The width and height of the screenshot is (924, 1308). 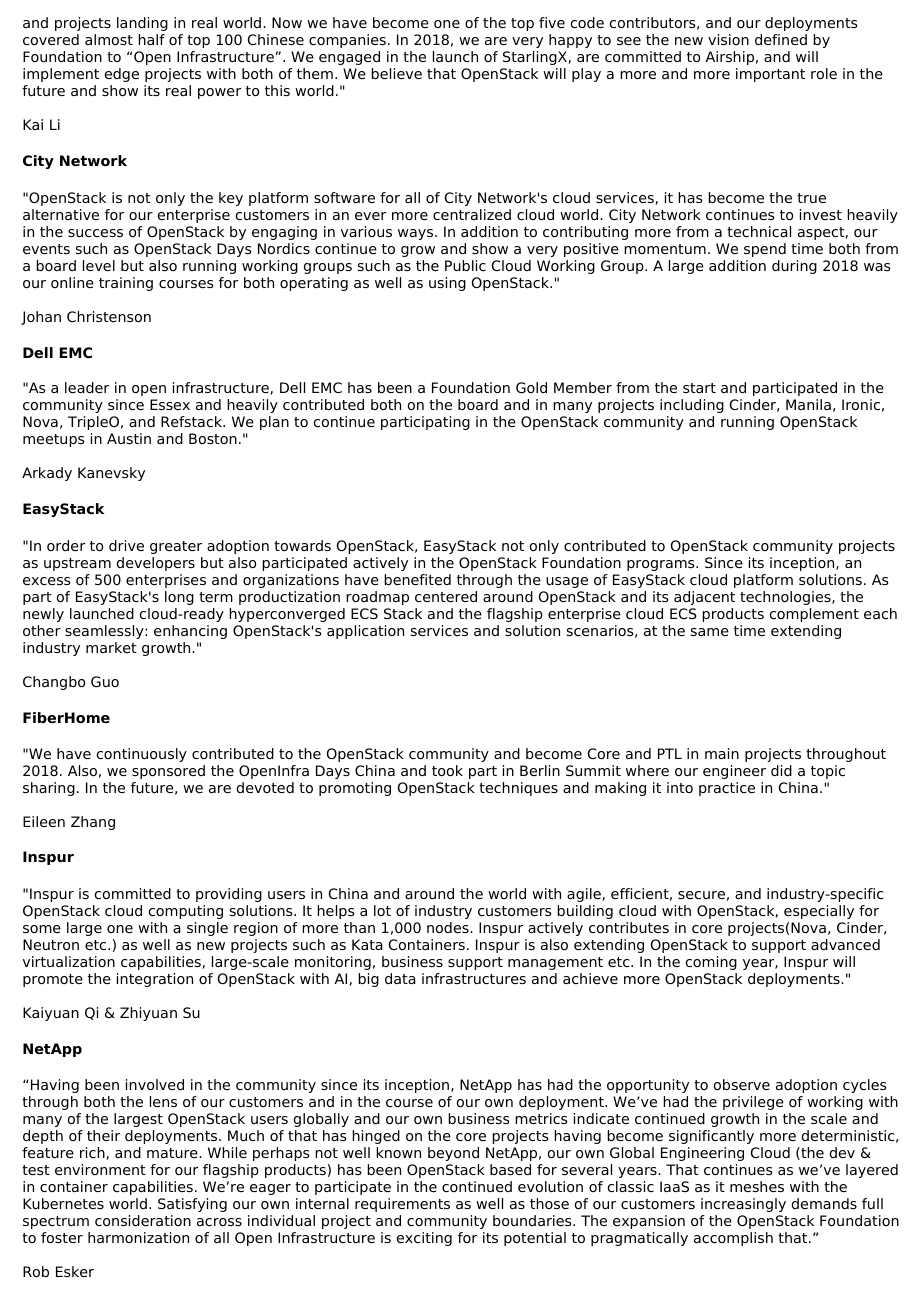 What do you see at coordinates (121, 75) in the screenshot?
I see `edge` at bounding box center [121, 75].
